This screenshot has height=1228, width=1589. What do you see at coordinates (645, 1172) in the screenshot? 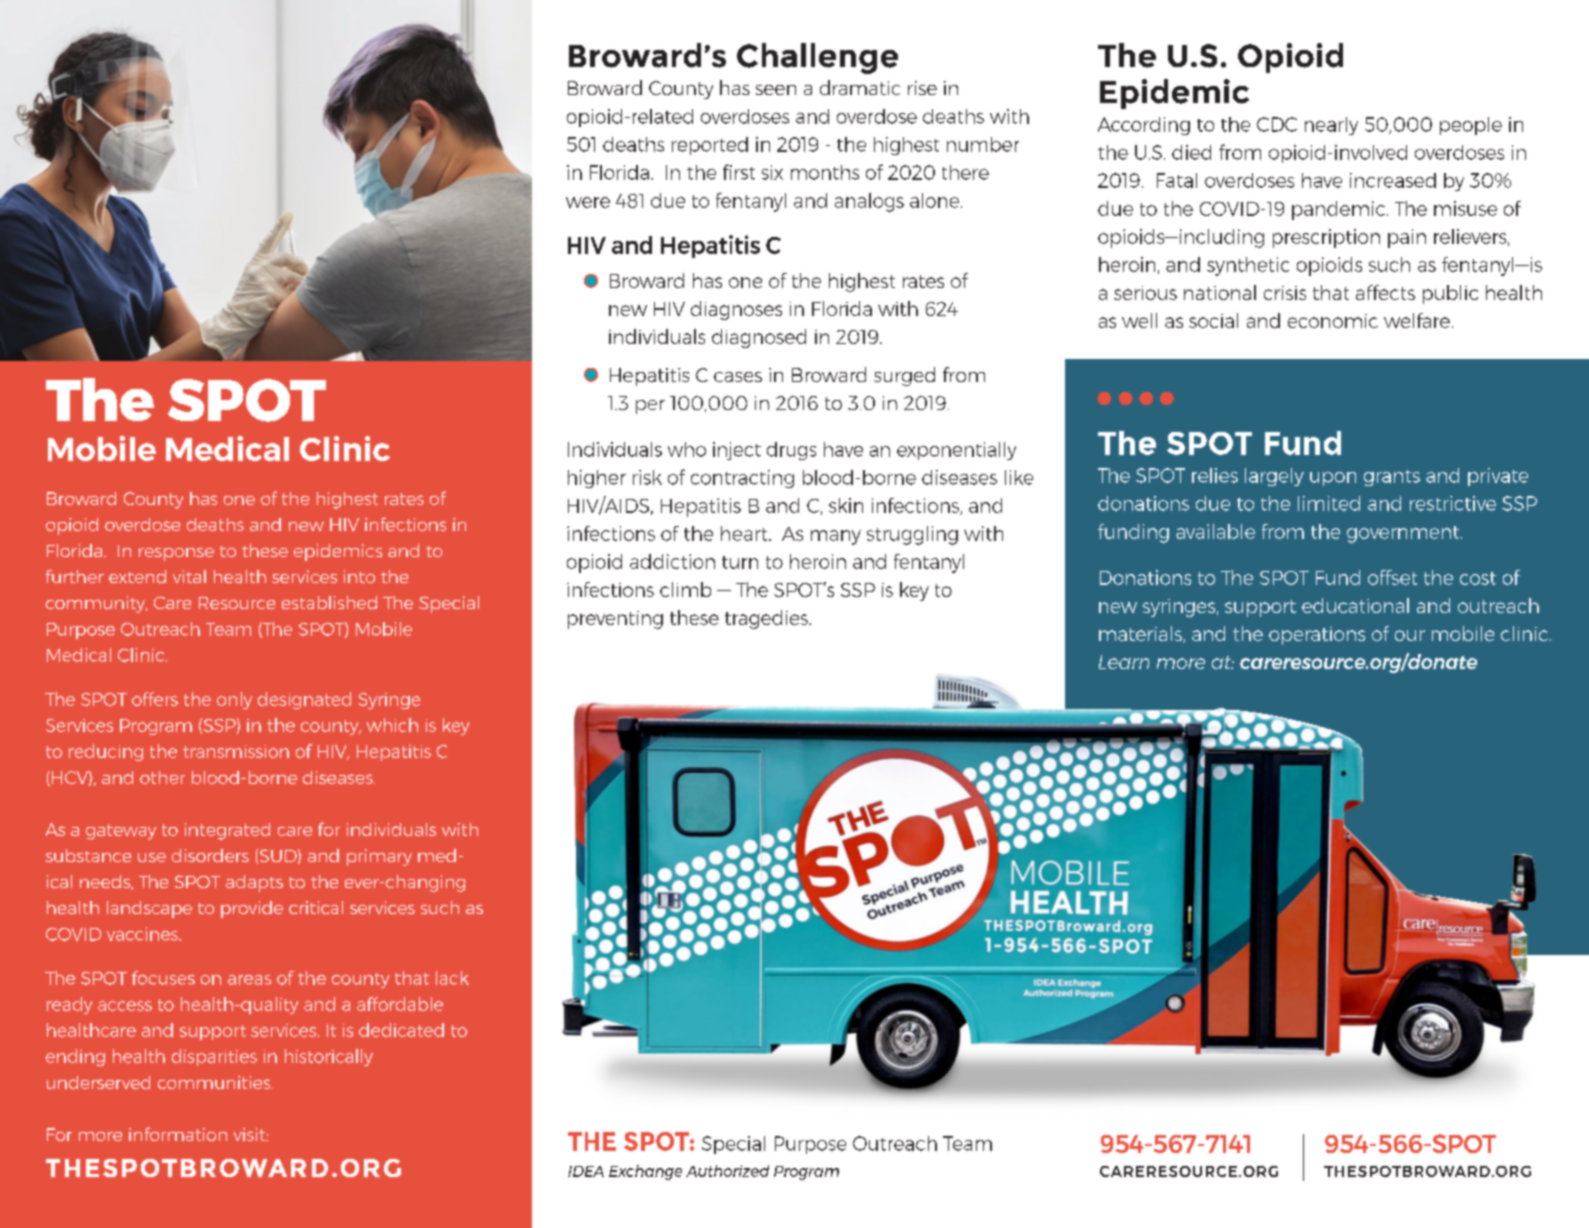
I see `Exchange` at bounding box center [645, 1172].
